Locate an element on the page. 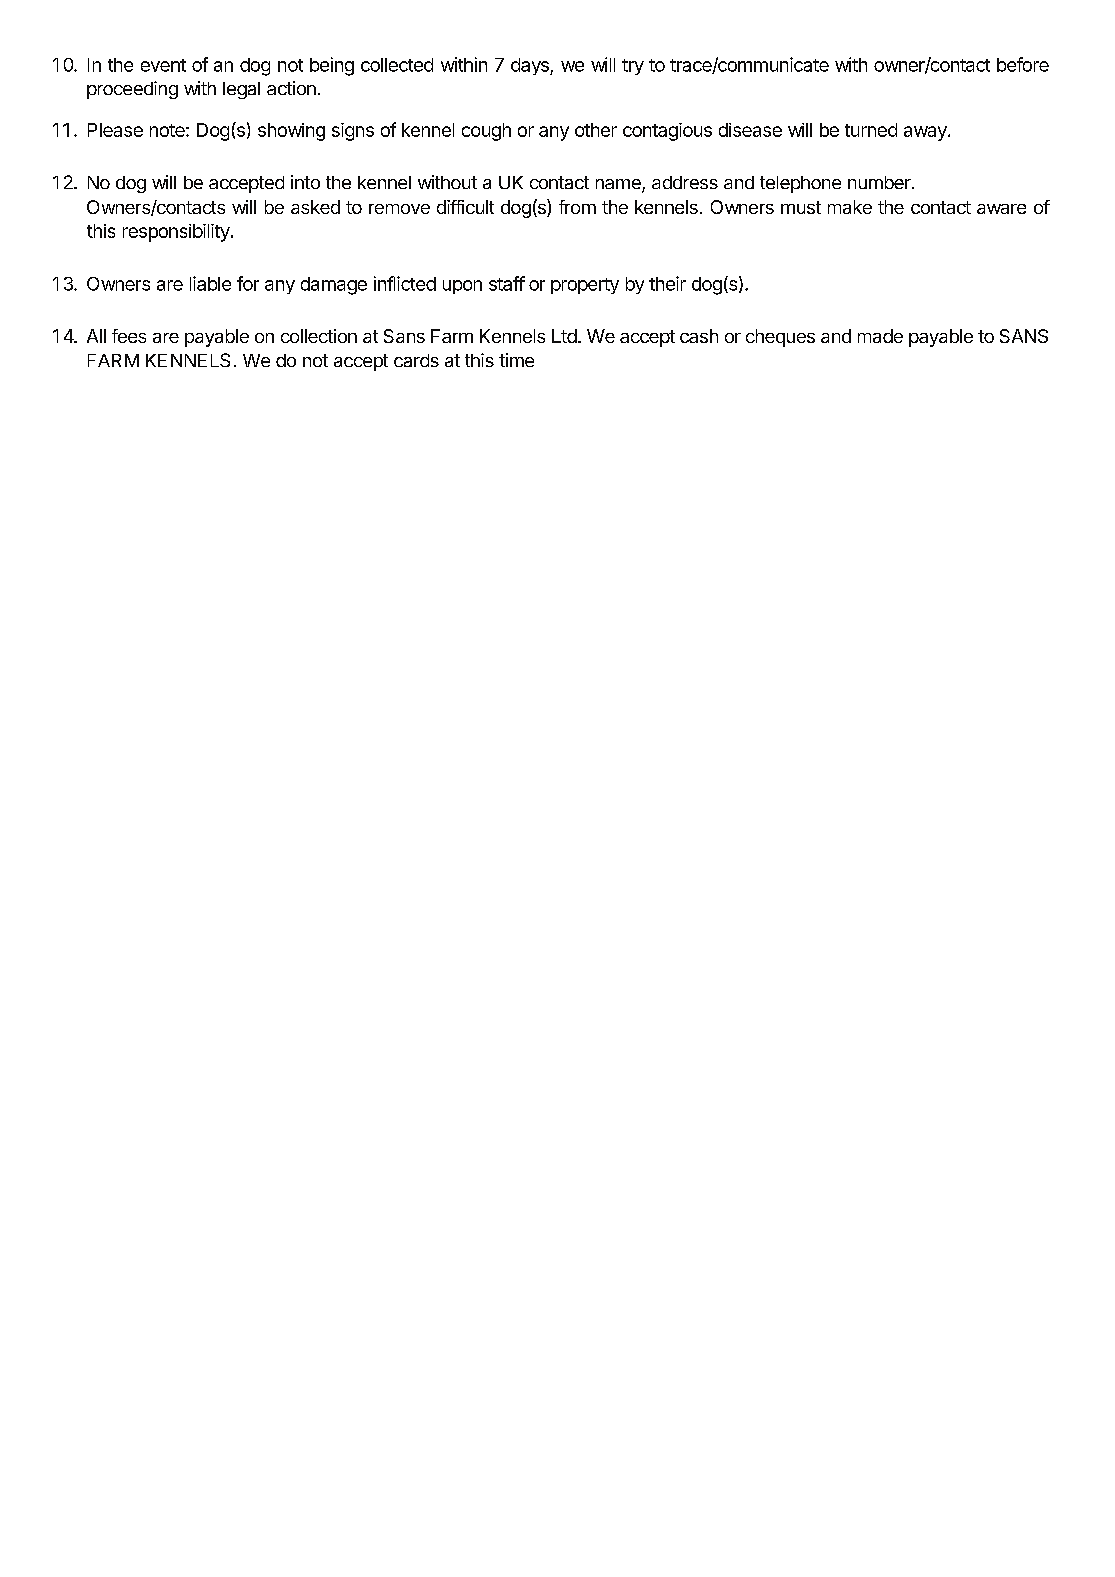  other is located at coordinates (596, 130).
